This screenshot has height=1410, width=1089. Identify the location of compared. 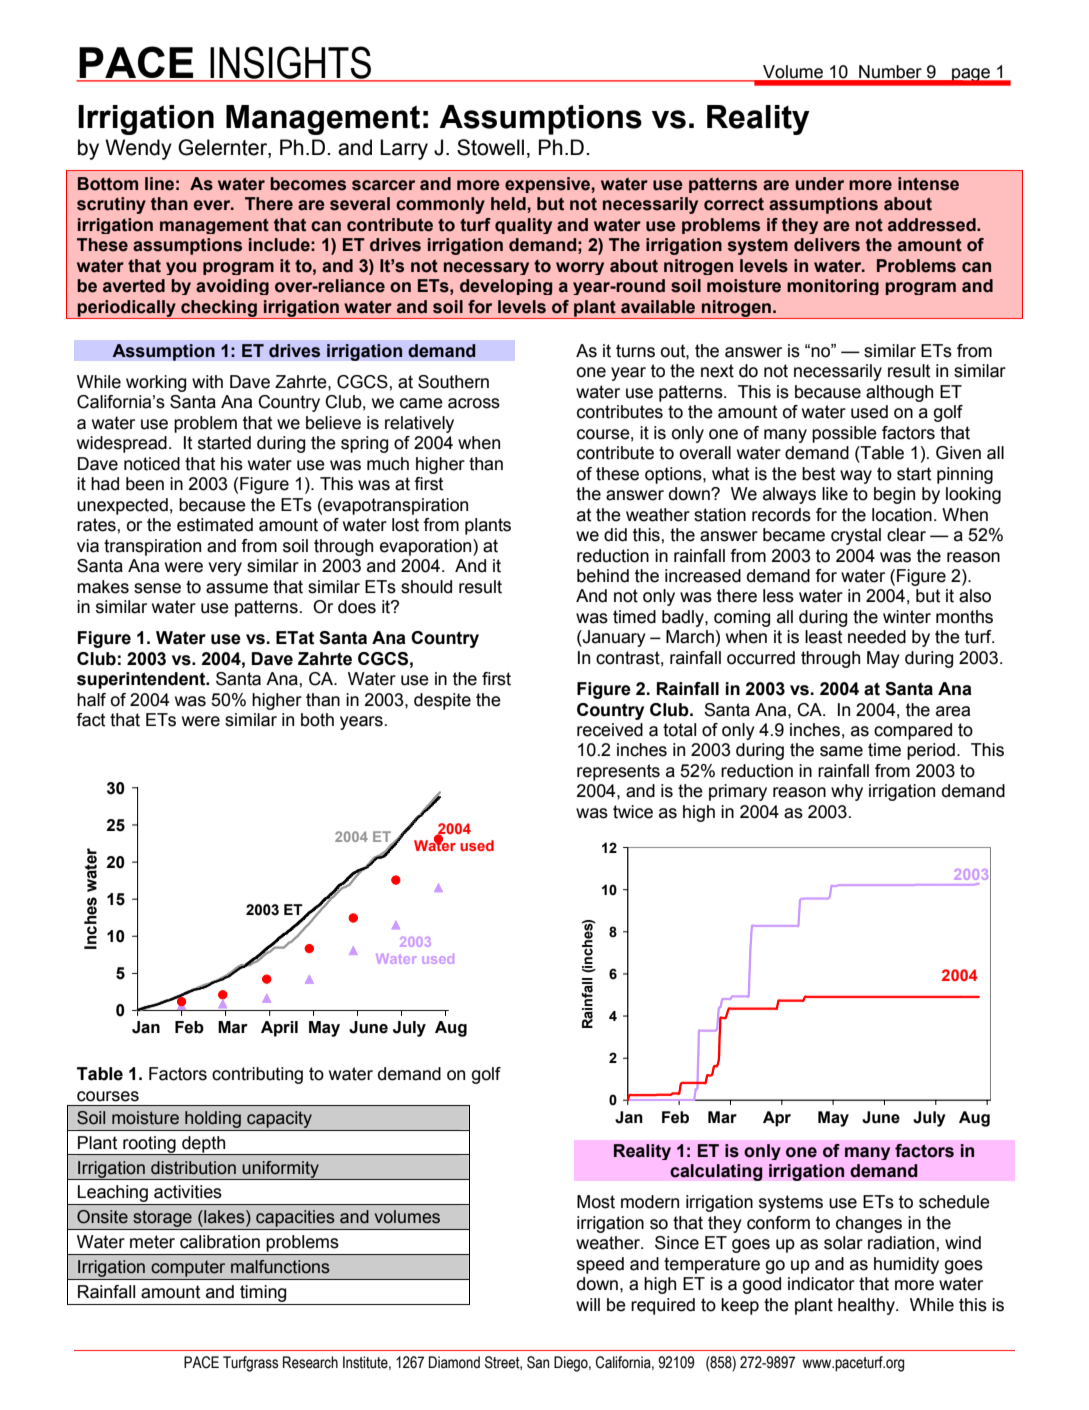
(913, 731).
